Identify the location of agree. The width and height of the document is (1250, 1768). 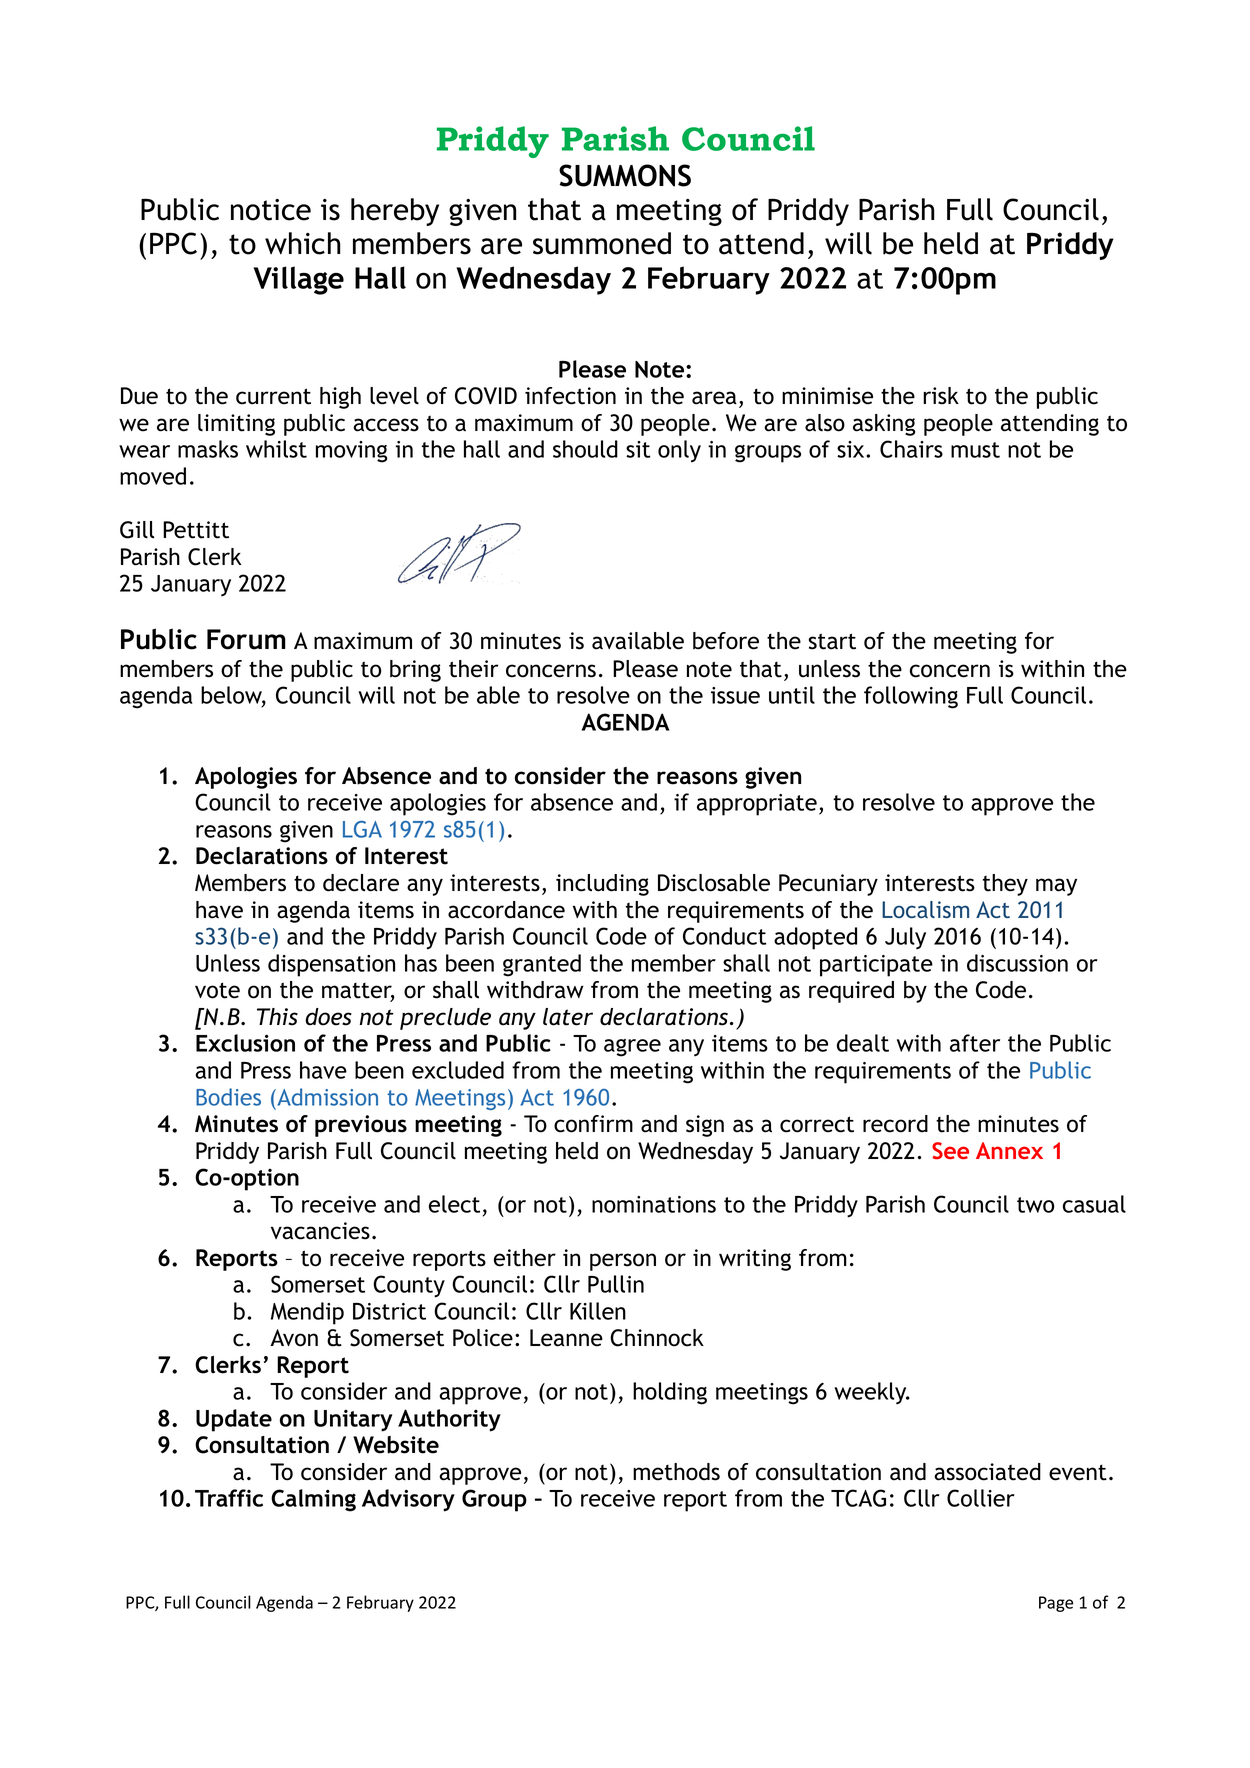
(632, 1048).
